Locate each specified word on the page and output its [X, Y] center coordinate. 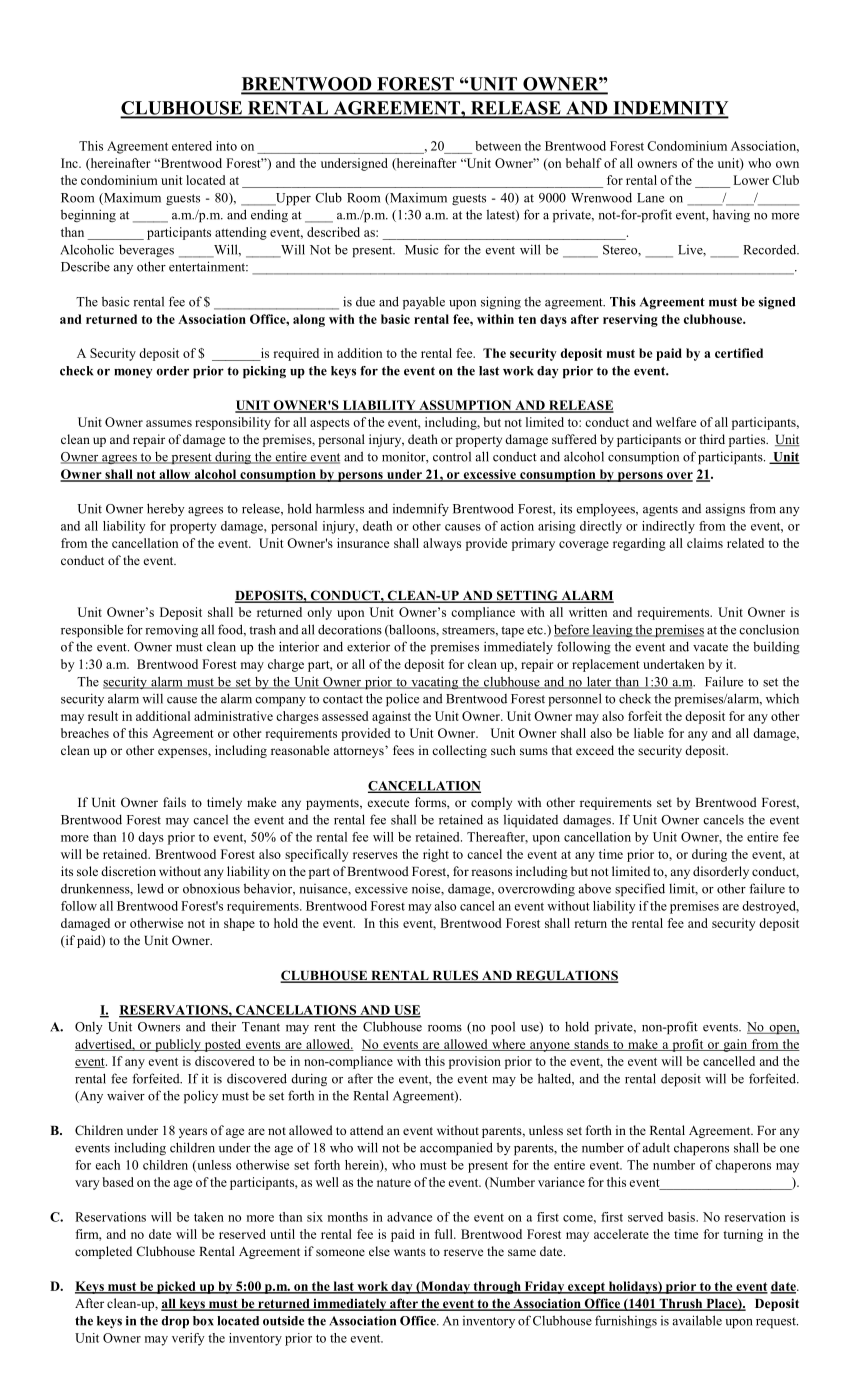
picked [176, 1287]
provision [475, 1062]
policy [201, 1097]
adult [656, 1147]
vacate [710, 647]
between [498, 146]
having [731, 216]
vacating [435, 683]
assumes [169, 423]
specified [640, 890]
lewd [150, 888]
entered [192, 146]
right [436, 855]
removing [171, 631]
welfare [676, 422]
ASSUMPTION [465, 406]
